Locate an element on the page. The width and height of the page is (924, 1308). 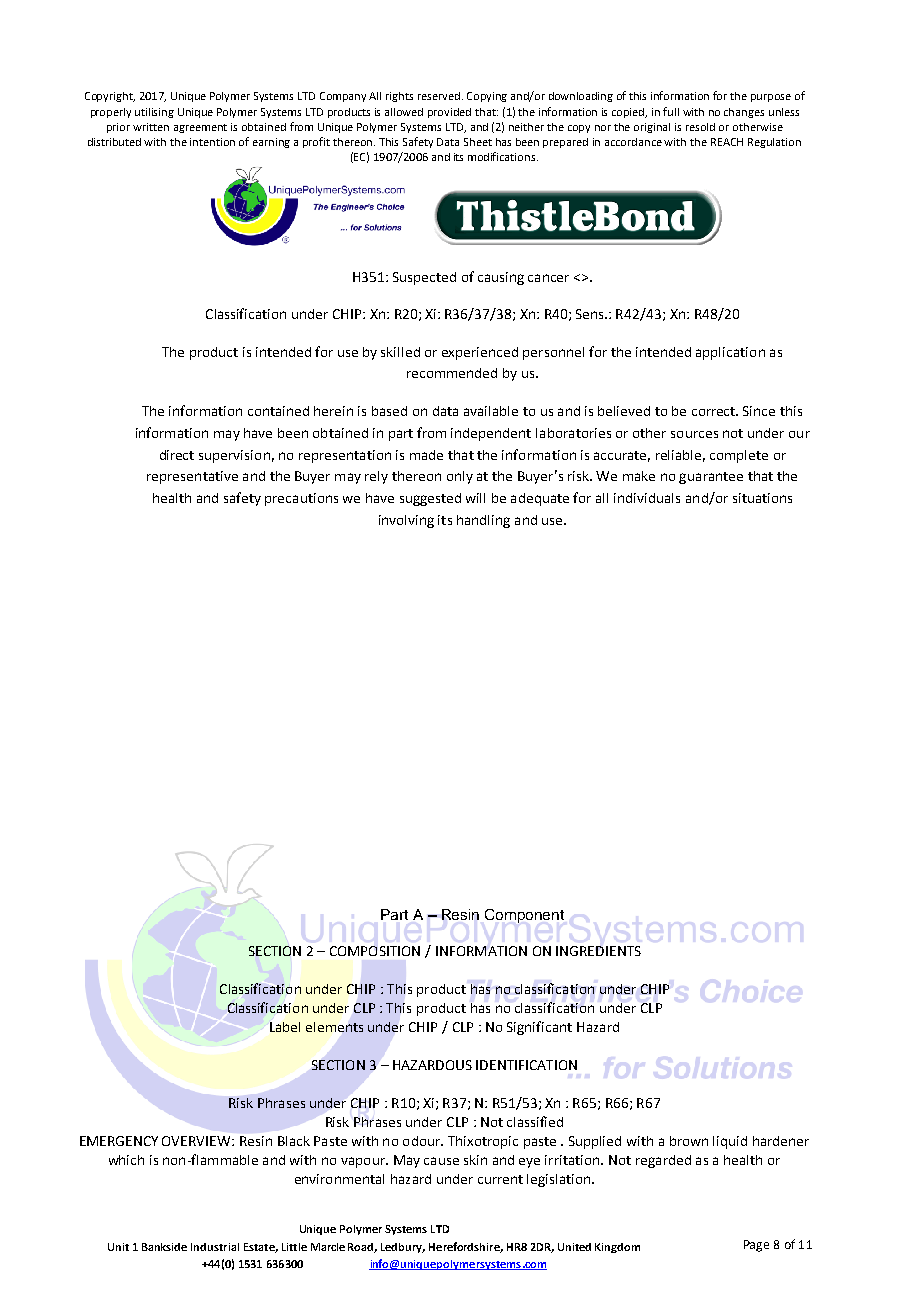
recommended is located at coordinates (452, 373).
